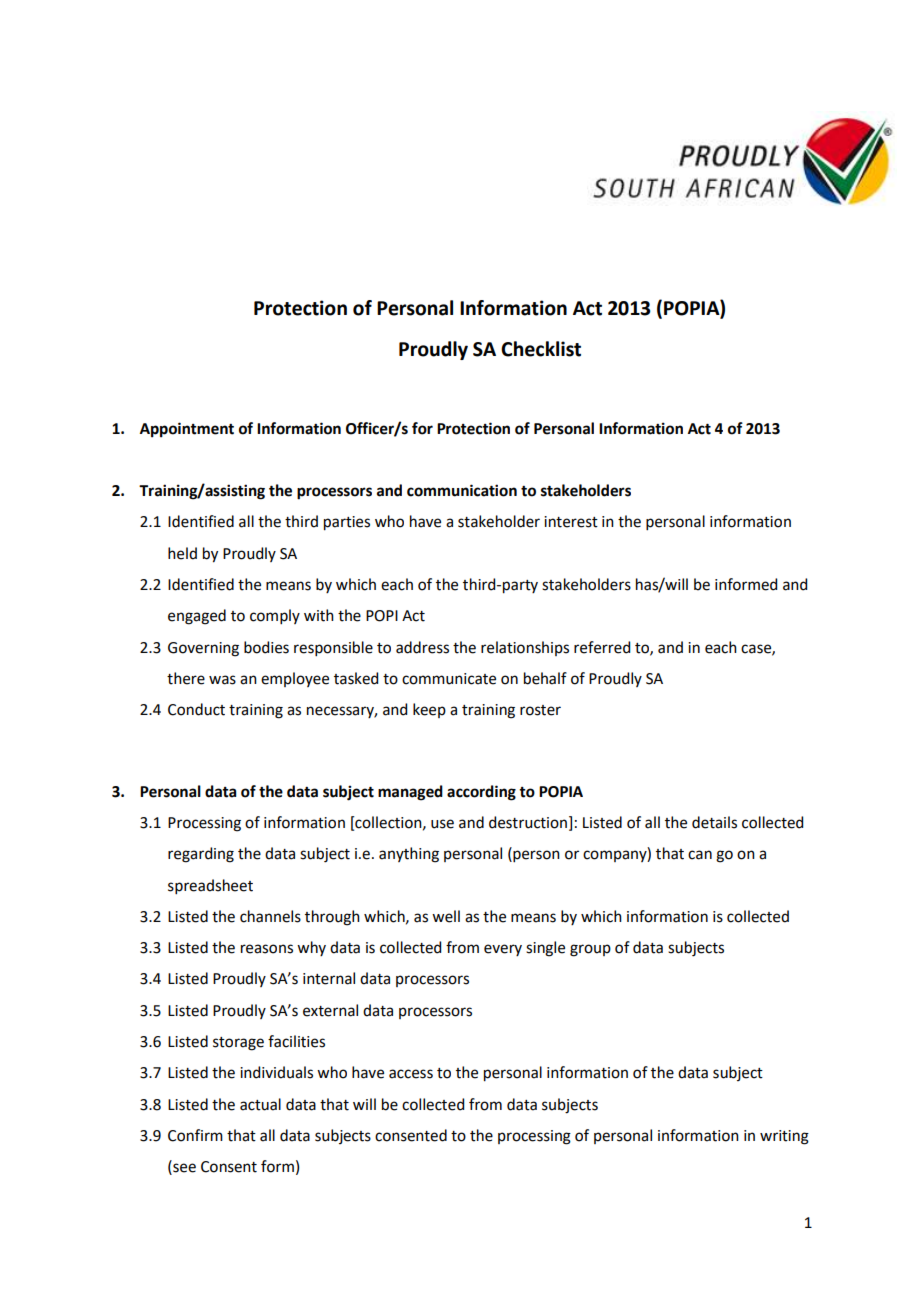  I want to click on interest, so click(571, 522).
